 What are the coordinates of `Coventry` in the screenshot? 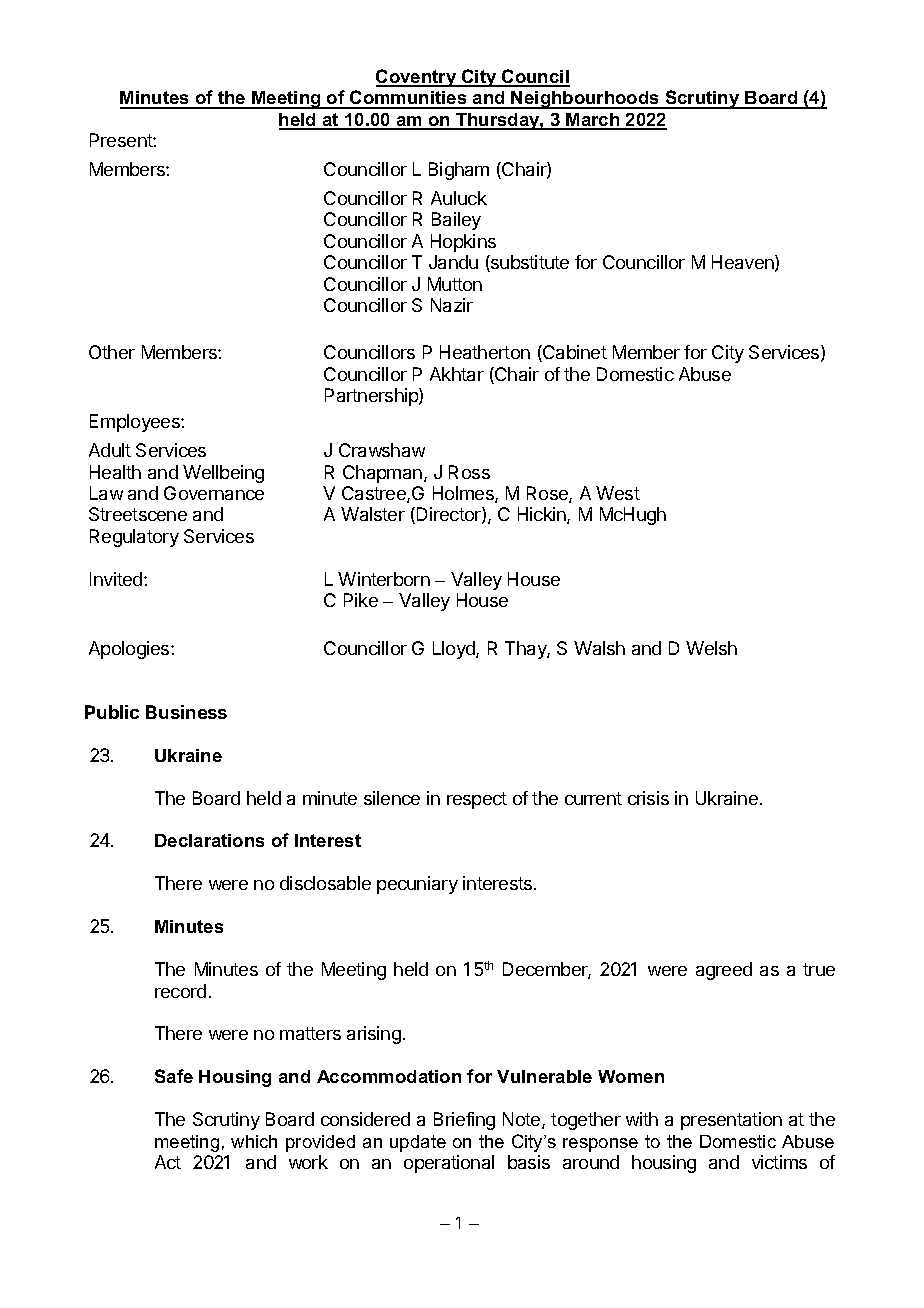 It's located at (417, 78).
